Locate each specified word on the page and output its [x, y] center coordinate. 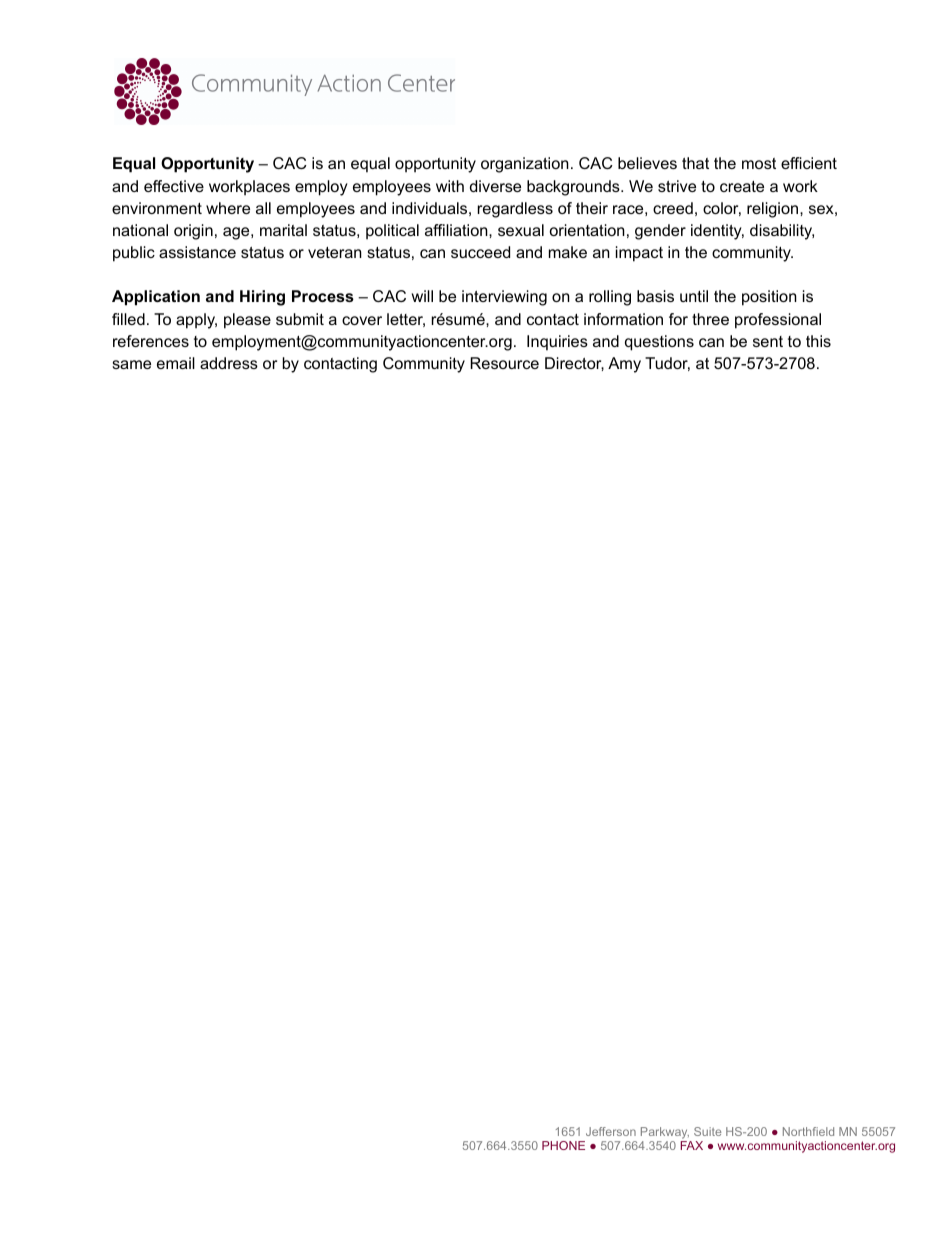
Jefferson [611, 1131]
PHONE [563, 1145]
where [228, 208]
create [742, 186]
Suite [707, 1131]
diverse [495, 186]
